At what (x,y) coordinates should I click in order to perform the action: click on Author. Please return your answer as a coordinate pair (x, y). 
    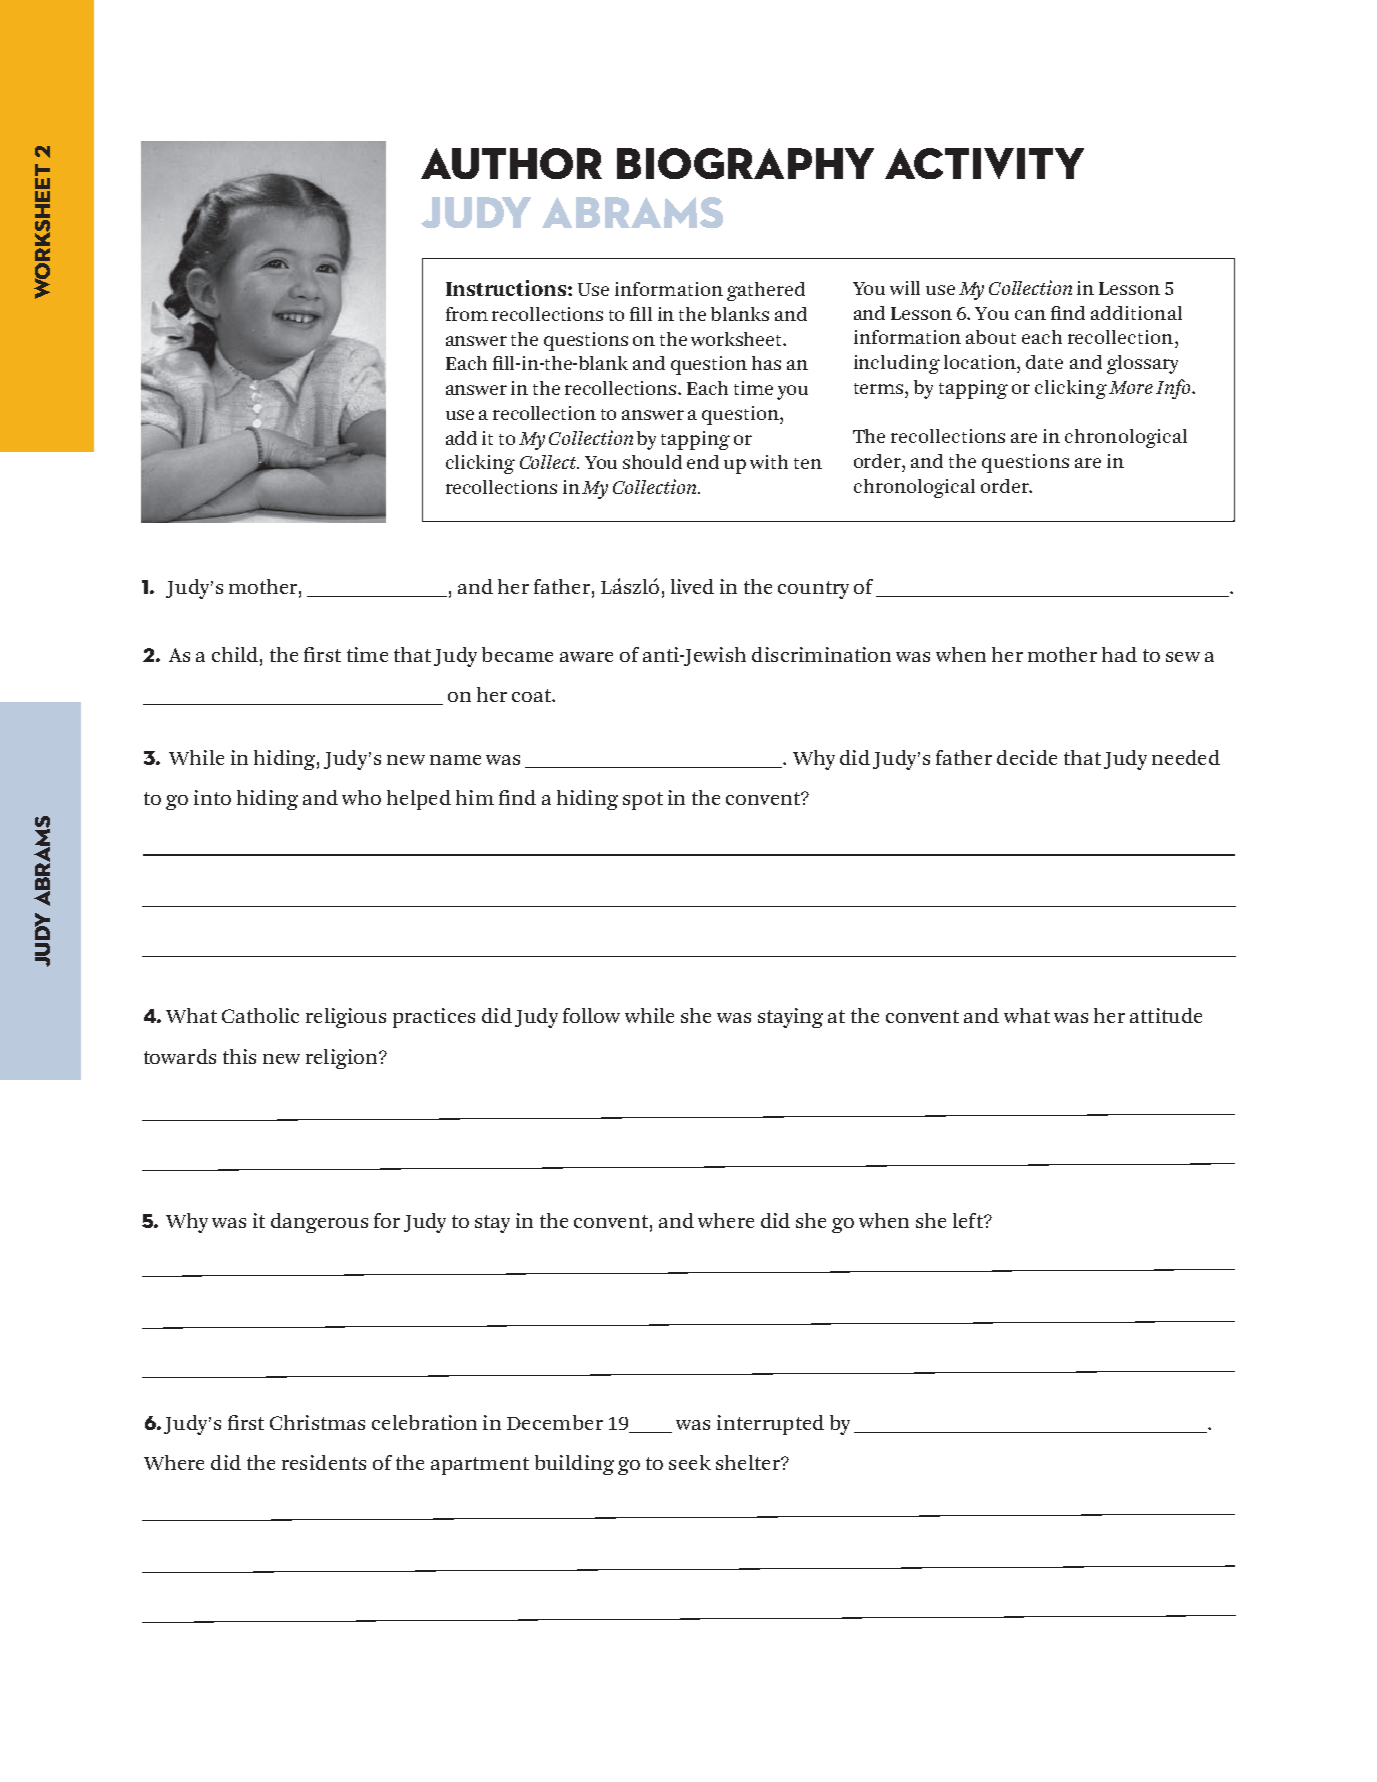
    Looking at the image, I should click on (511, 163).
